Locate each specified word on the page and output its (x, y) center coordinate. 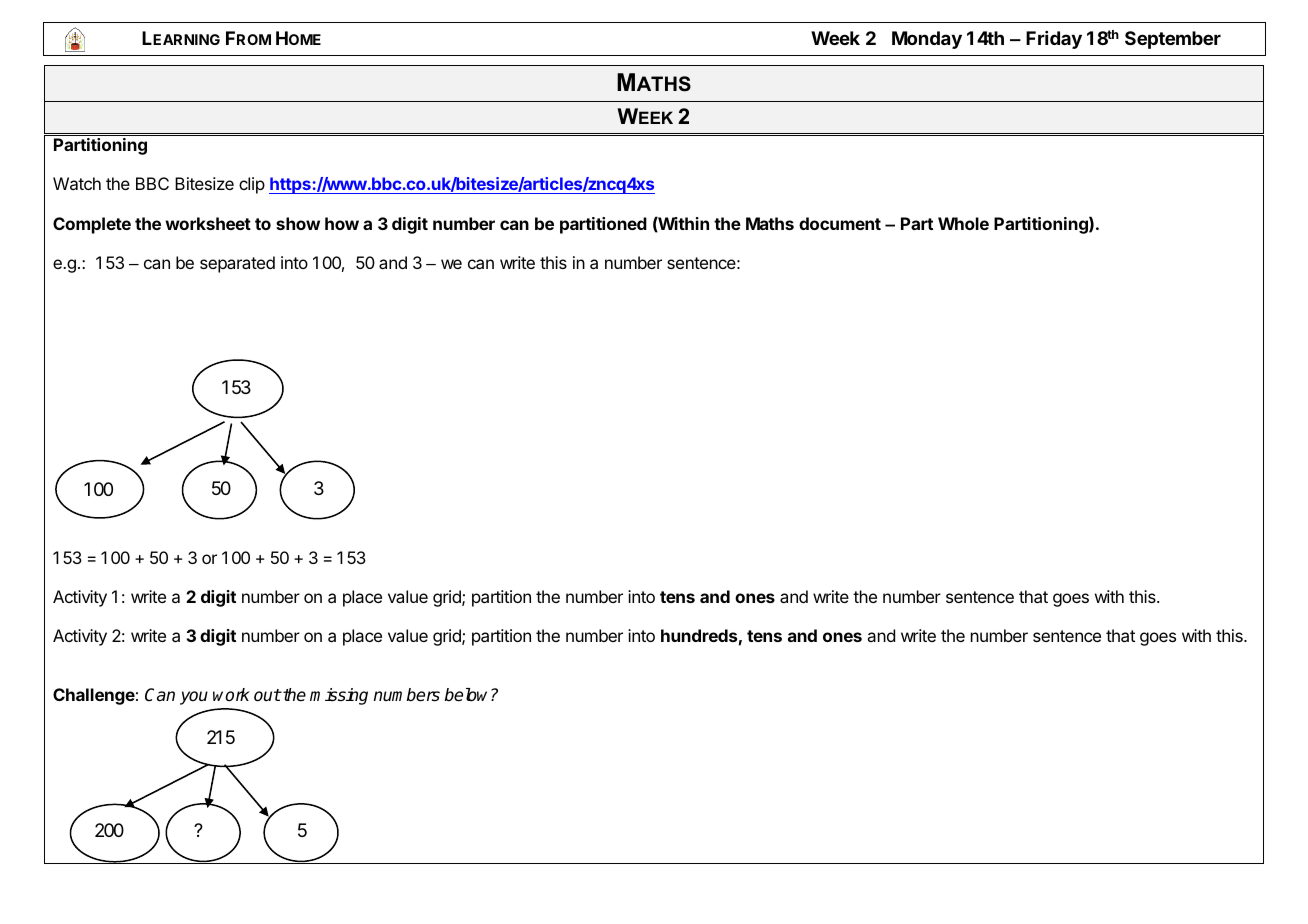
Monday (927, 40)
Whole (963, 223)
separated (237, 264)
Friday (1054, 40)
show (298, 223)
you (194, 698)
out (267, 695)
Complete (92, 225)
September (1173, 40)
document (840, 223)
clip (252, 185)
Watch (77, 183)
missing (339, 696)
